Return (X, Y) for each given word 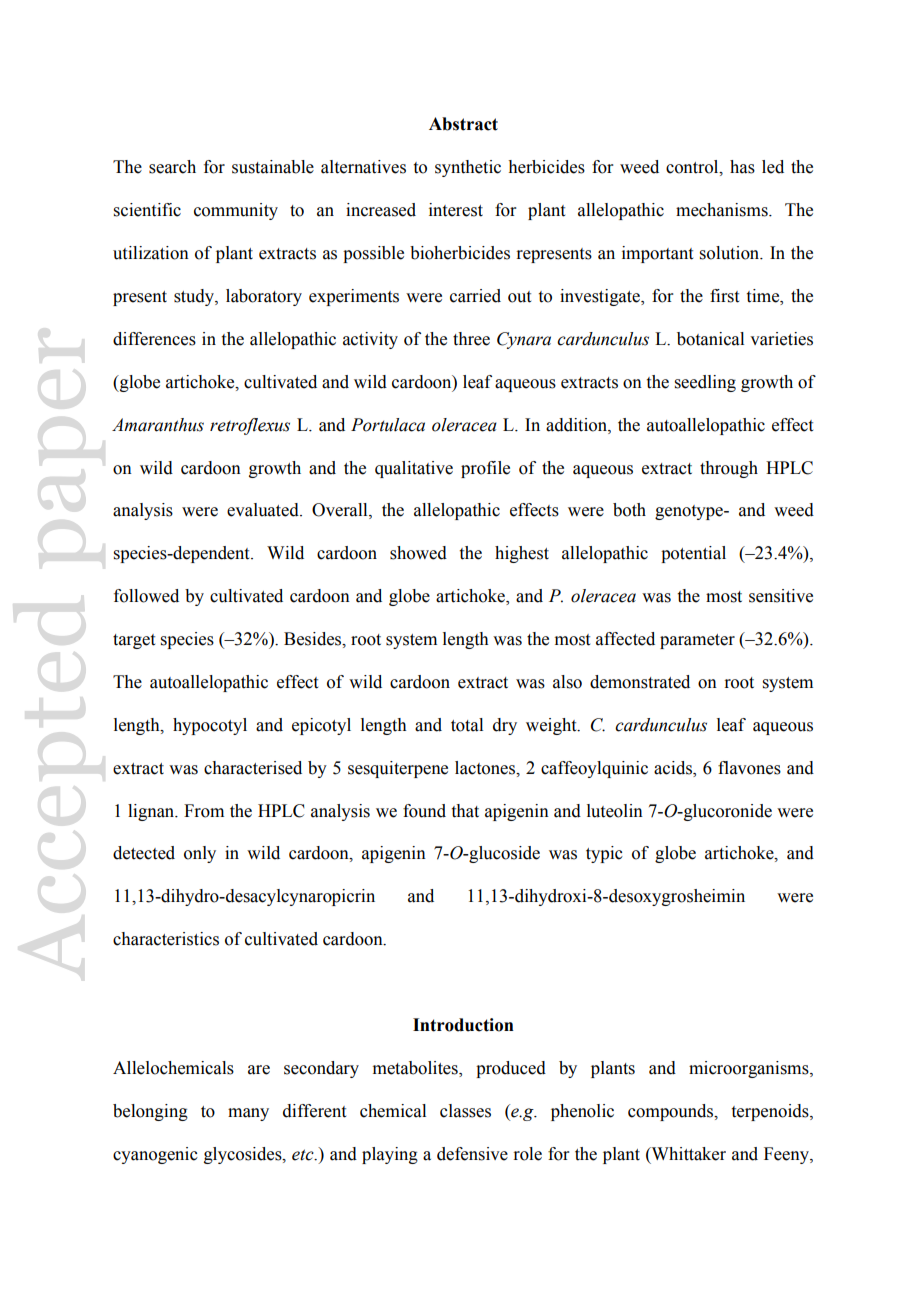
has (742, 167)
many (248, 1114)
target (134, 641)
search (172, 167)
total (467, 725)
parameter (697, 641)
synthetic (468, 168)
